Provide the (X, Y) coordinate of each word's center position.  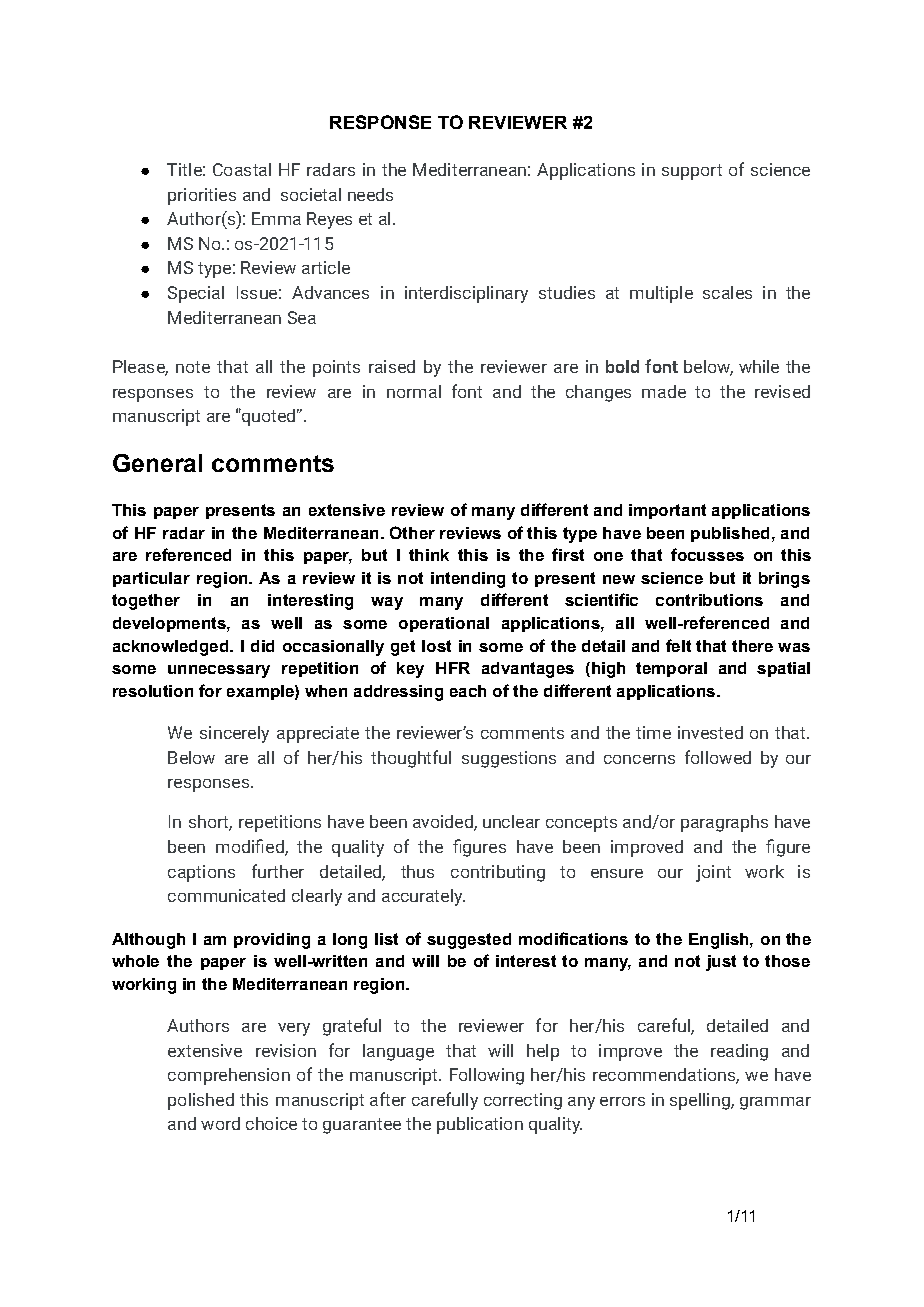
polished (201, 1101)
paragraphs (724, 823)
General (157, 463)
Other (412, 532)
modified (251, 847)
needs (370, 194)
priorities (202, 196)
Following (487, 1076)
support (692, 172)
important (667, 511)
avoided (444, 823)
